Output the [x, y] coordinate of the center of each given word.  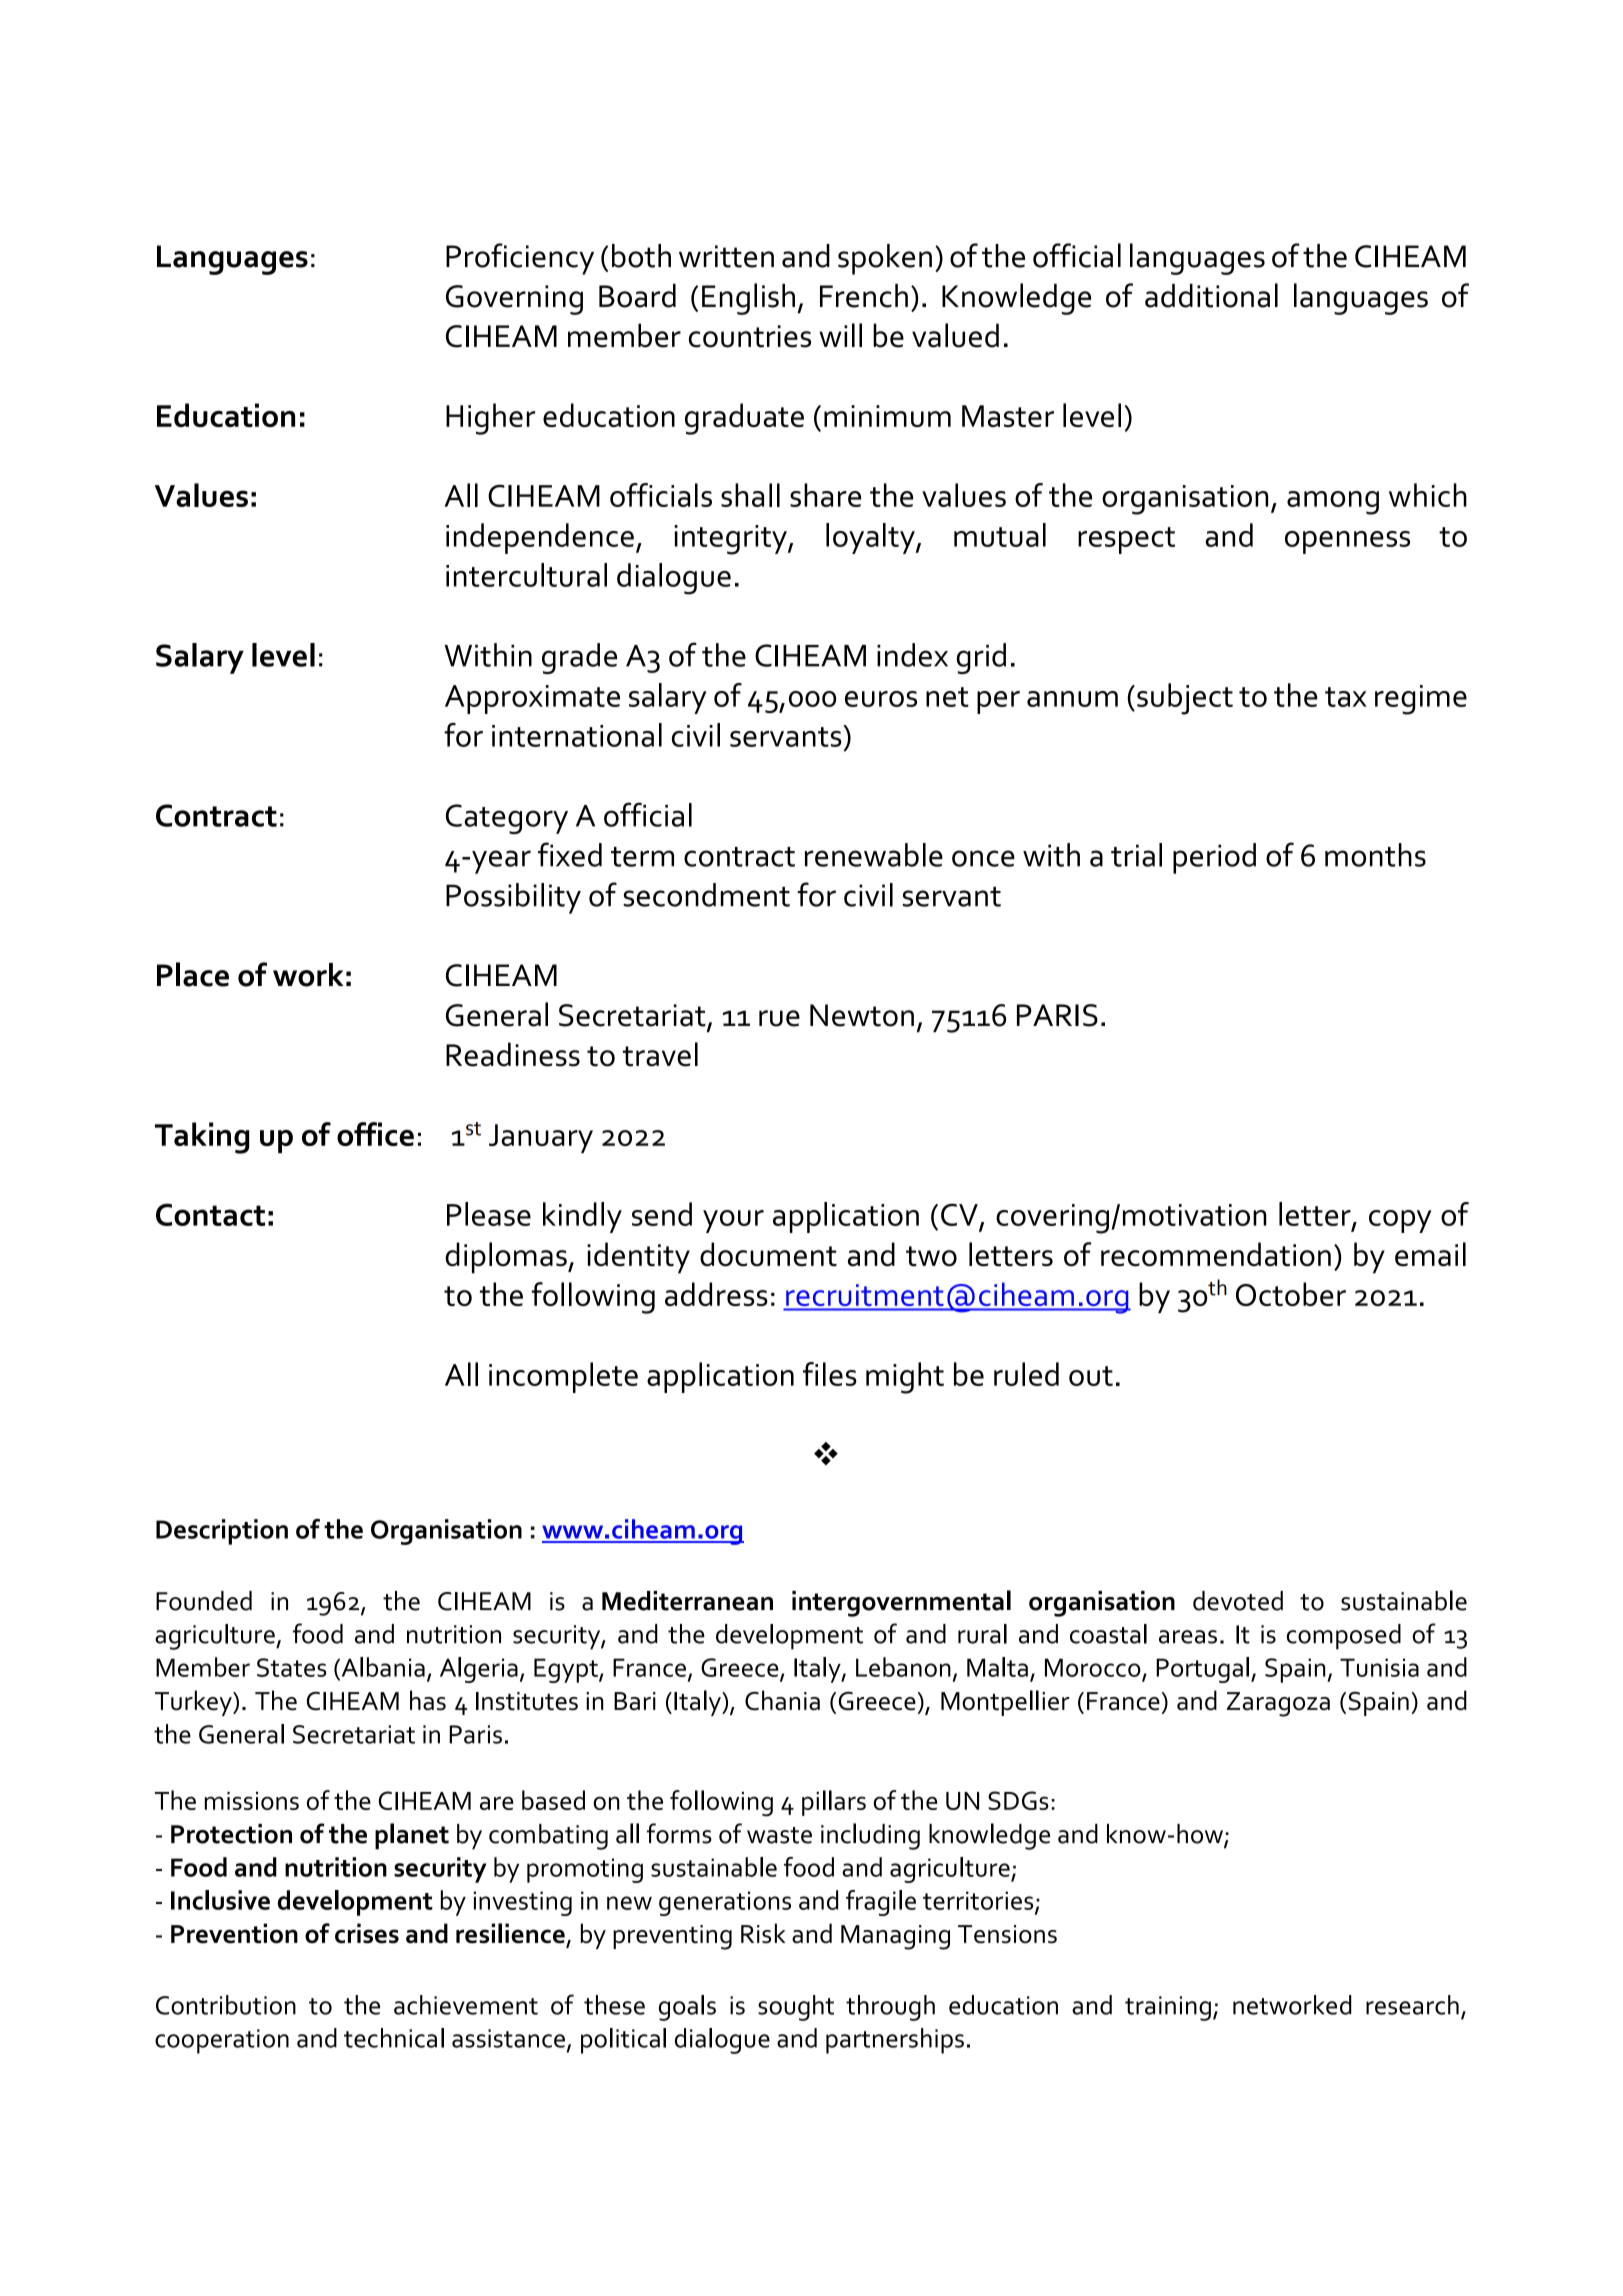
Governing [514, 300]
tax [1346, 697]
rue [779, 1018]
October [1291, 1294]
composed [1344, 1637]
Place [193, 974]
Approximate [532, 699]
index [912, 655]
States [291, 1667]
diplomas [507, 1258]
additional [1211, 295]
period [1214, 858]
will [840, 335]
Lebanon [903, 1667]
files [830, 1374]
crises [367, 1933]
